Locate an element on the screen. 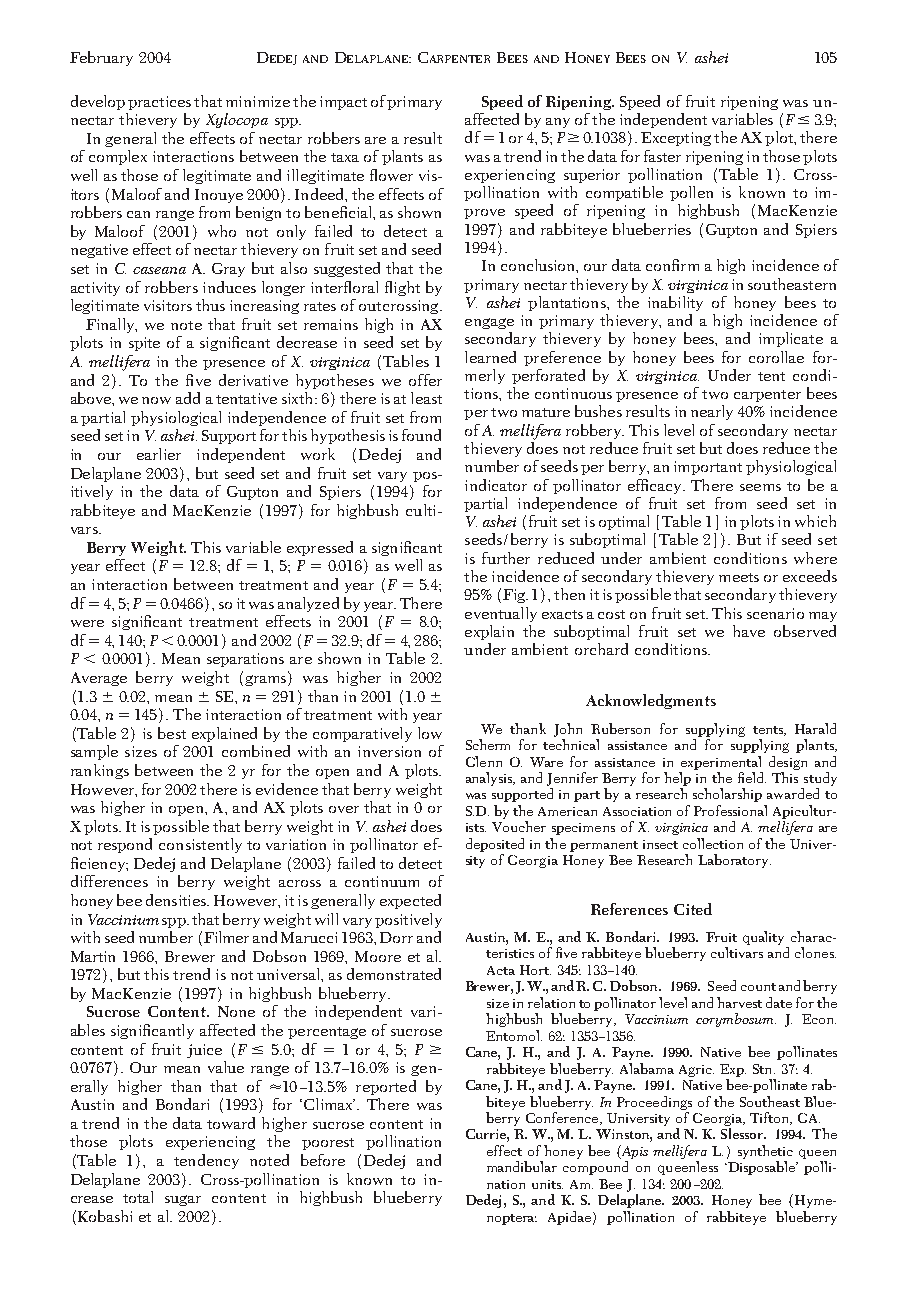 The height and width of the screenshot is (1316, 905). any is located at coordinates (558, 123).
